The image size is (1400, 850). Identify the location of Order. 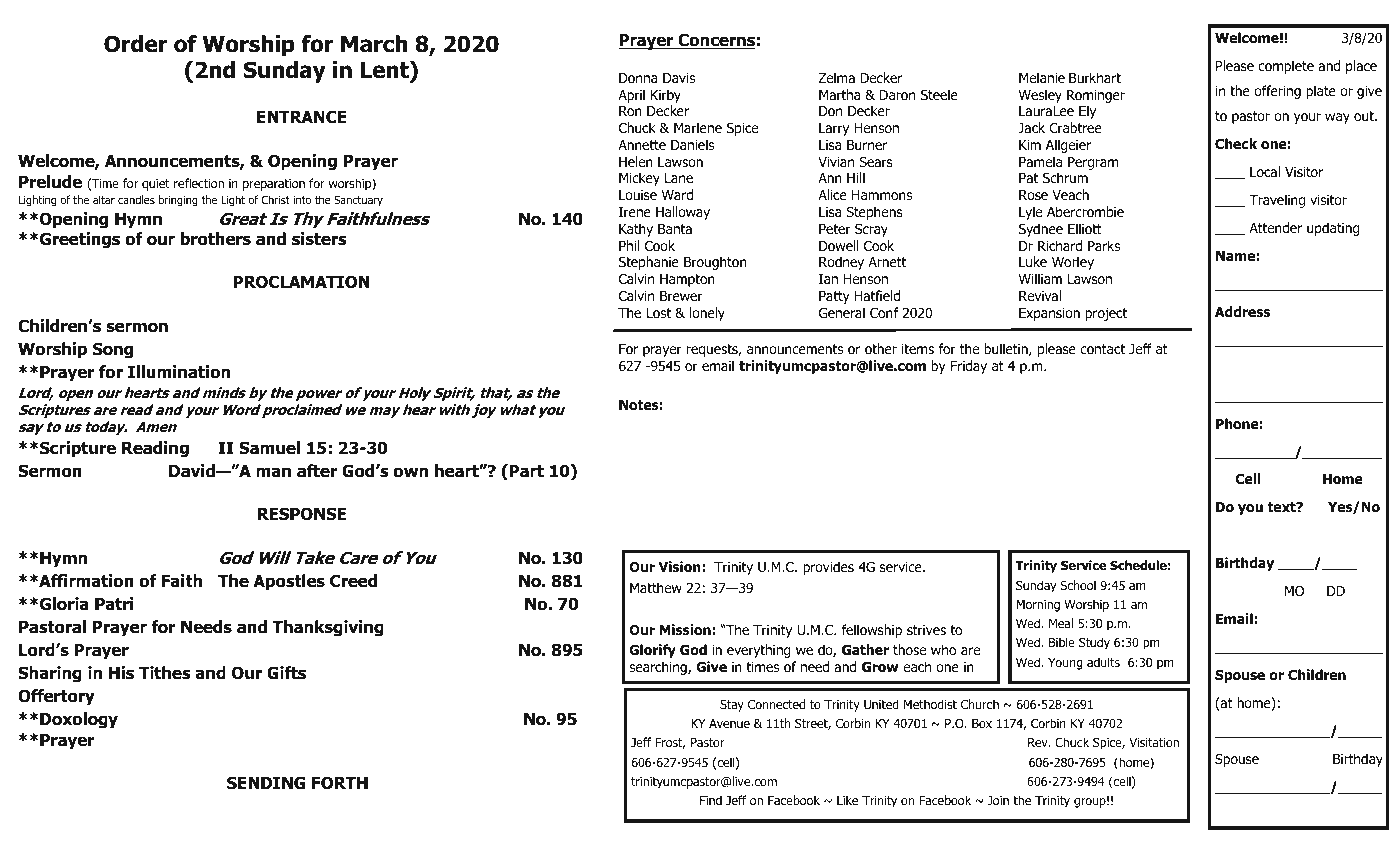
(135, 44).
